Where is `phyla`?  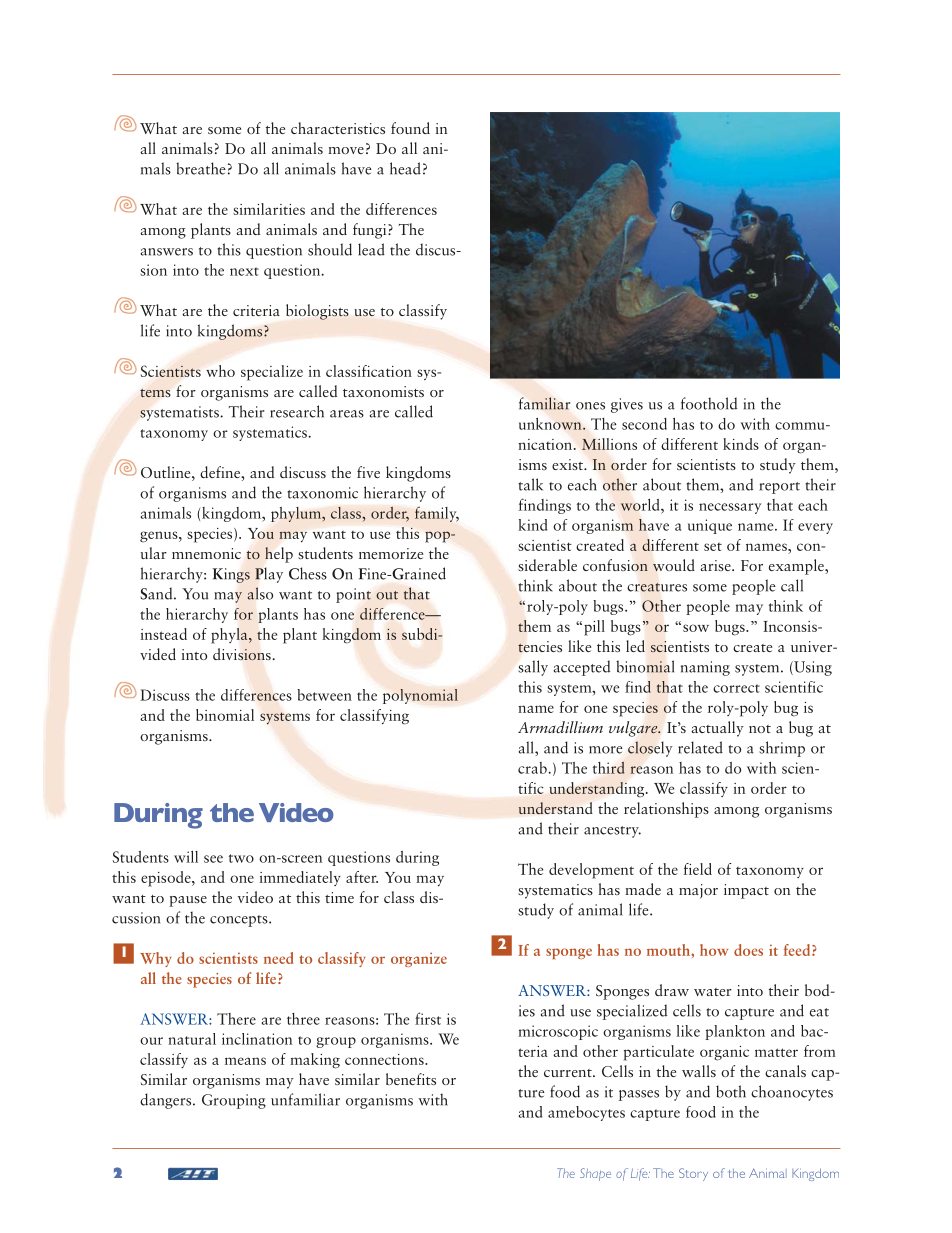
phyla is located at coordinates (230, 636).
